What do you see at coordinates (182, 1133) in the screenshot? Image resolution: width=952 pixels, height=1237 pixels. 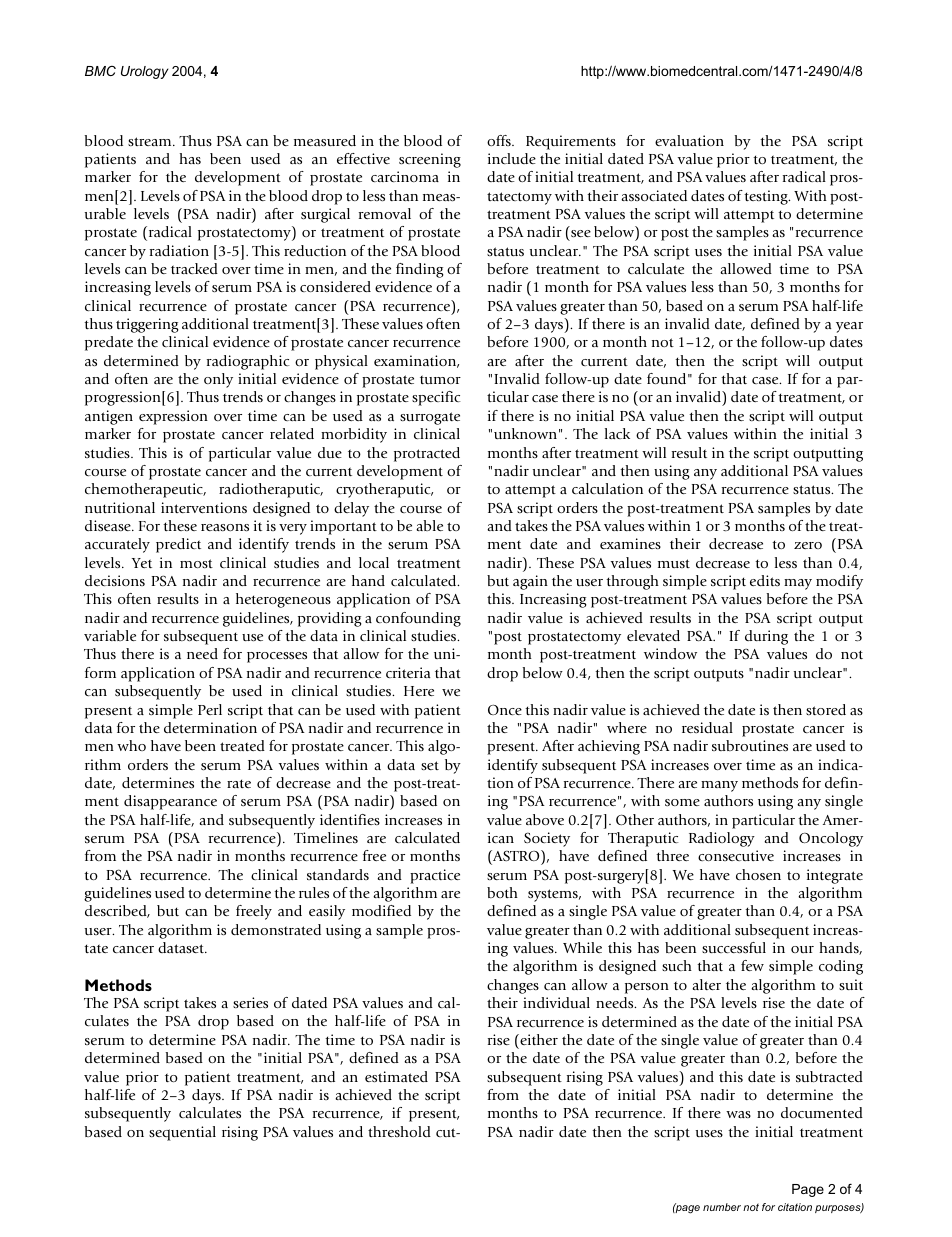 I see `sequential` at bounding box center [182, 1133].
